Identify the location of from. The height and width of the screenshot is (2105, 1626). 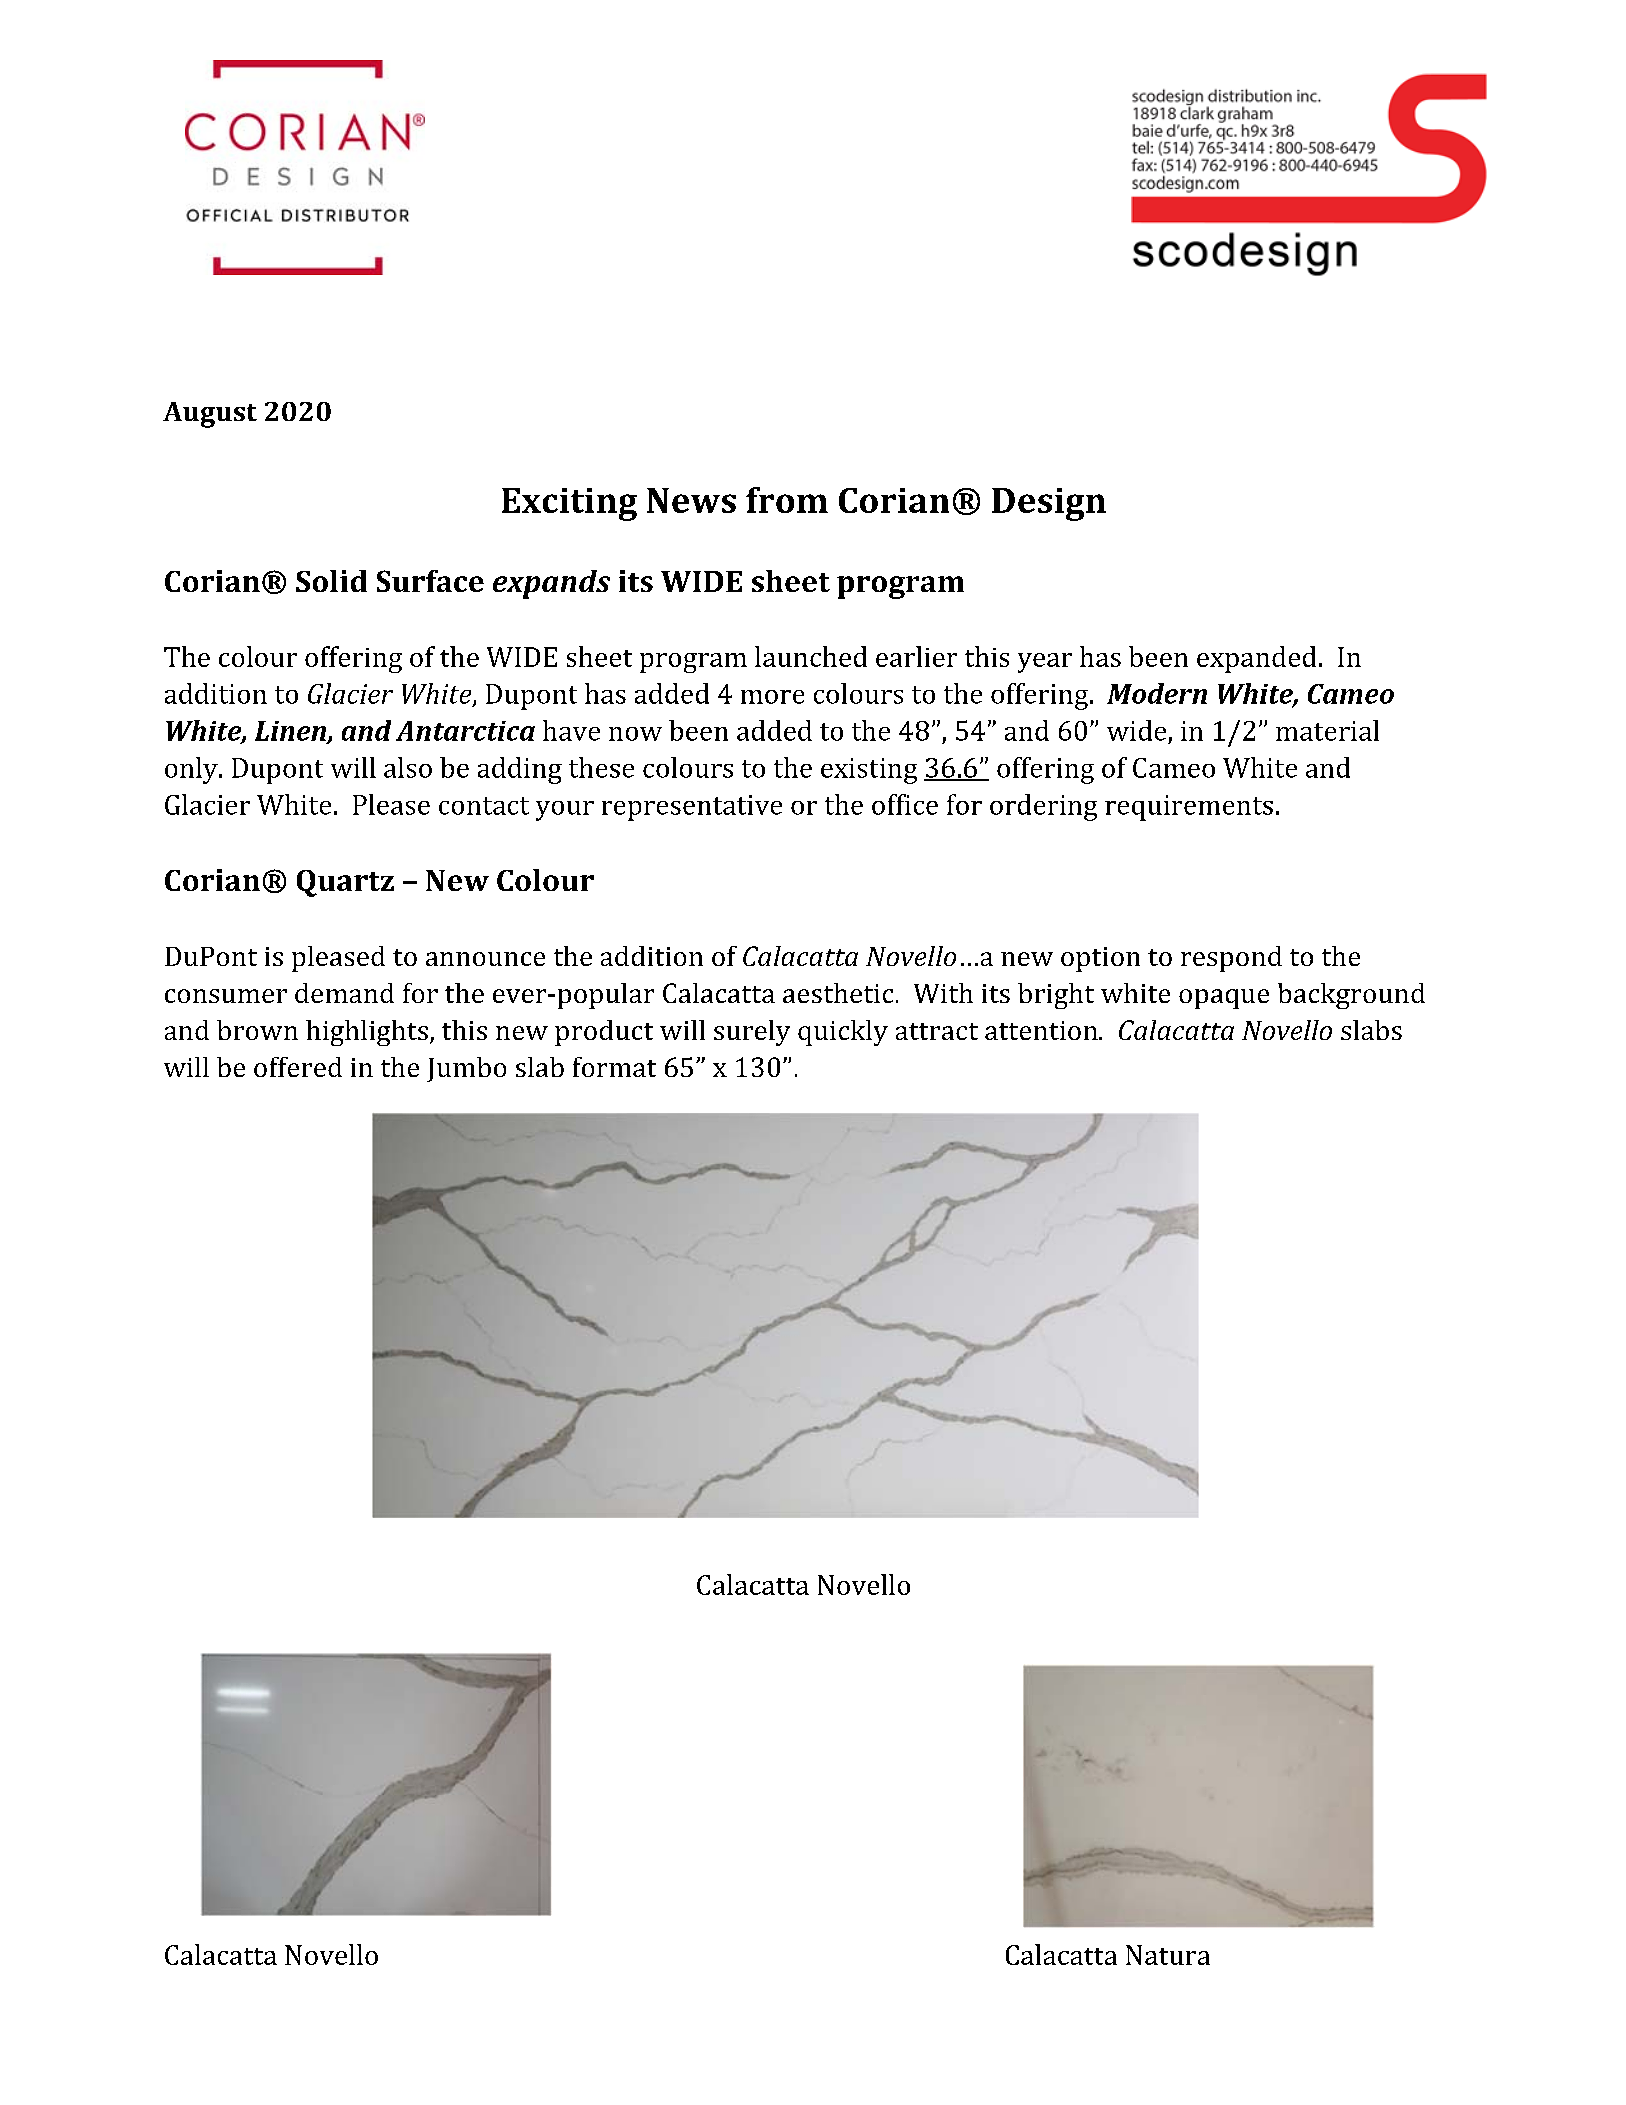
(787, 500).
